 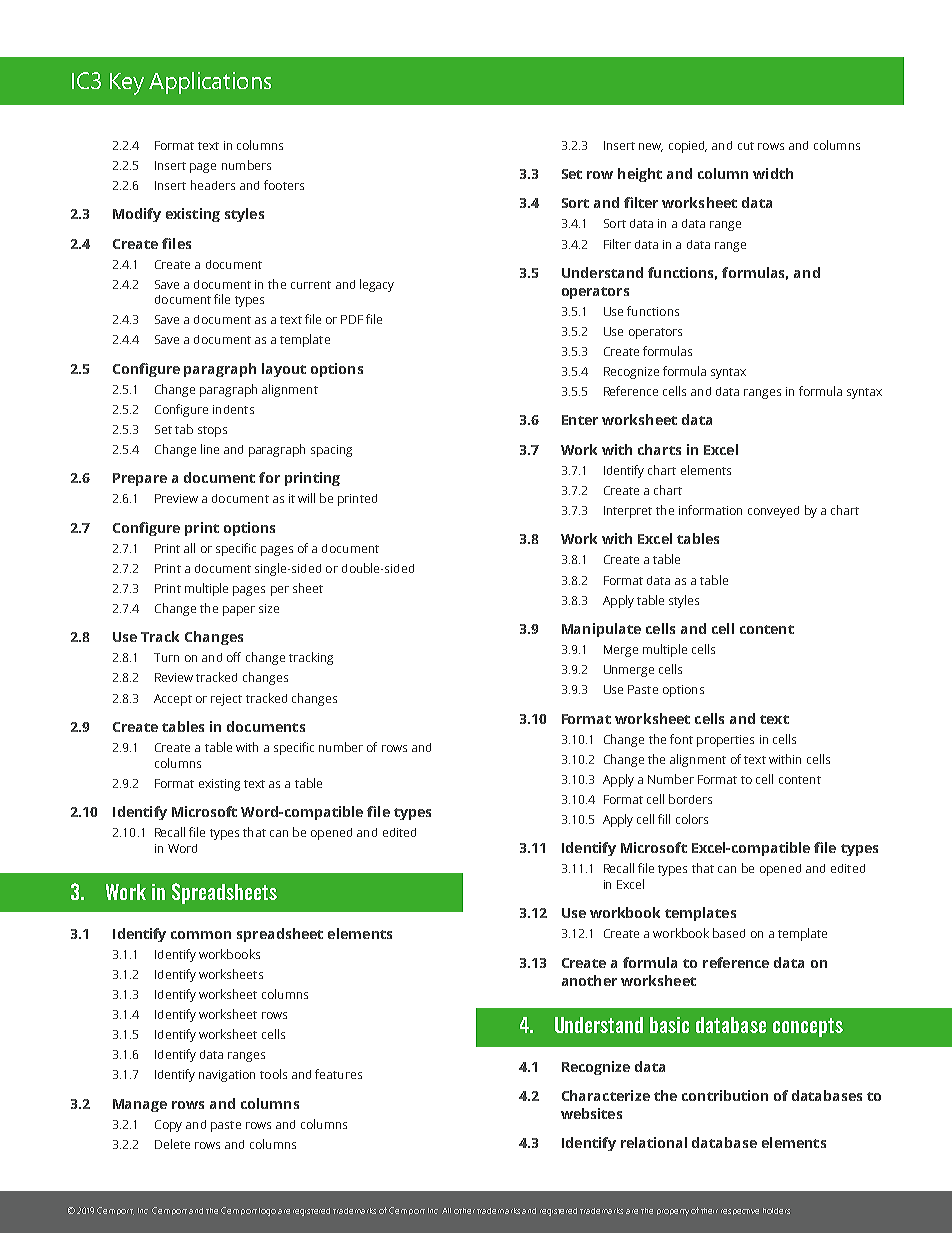 I want to click on off, so click(x=234, y=657).
